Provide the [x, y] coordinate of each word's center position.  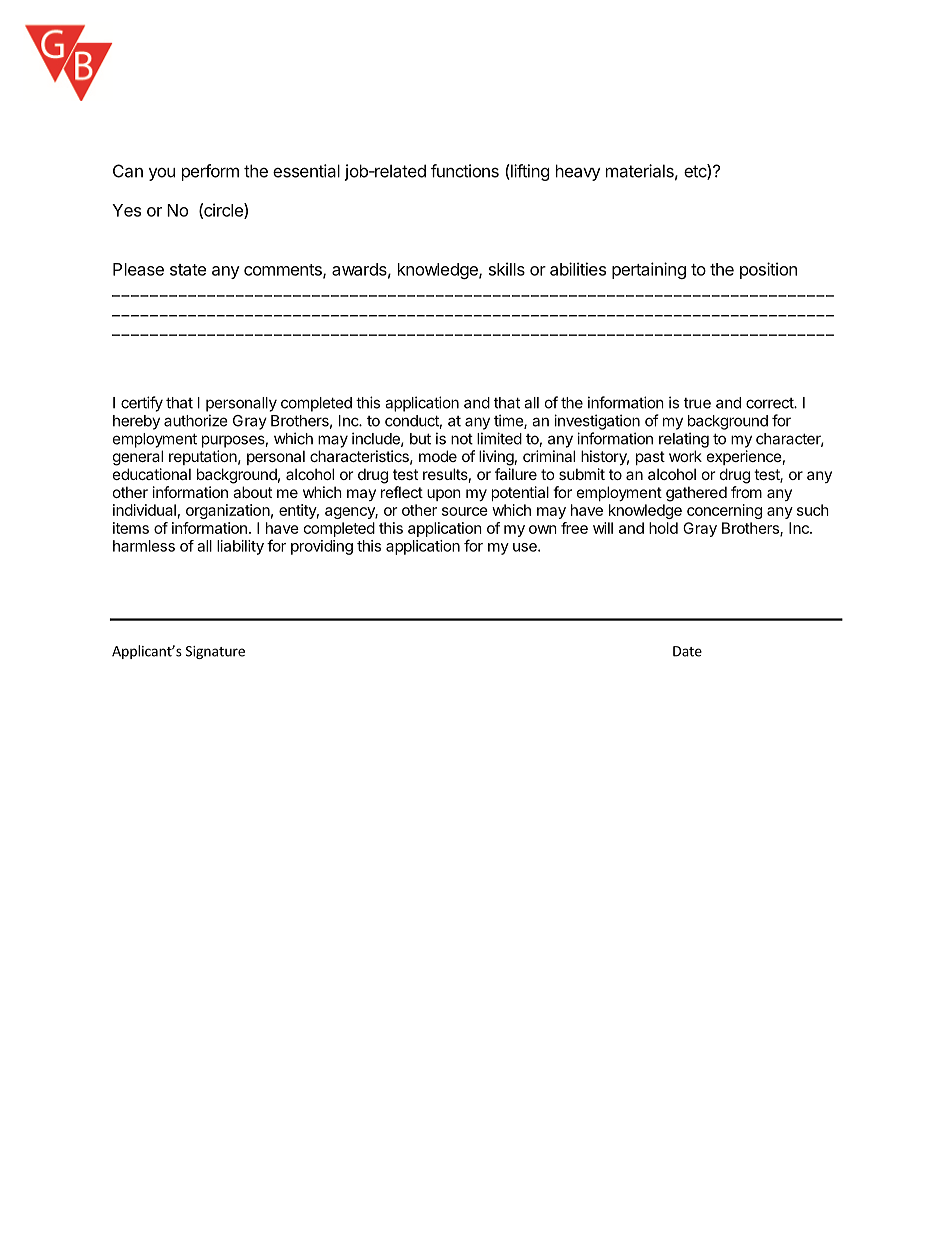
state [188, 270]
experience [744, 457]
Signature [215, 652]
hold [663, 528]
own [543, 529]
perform [210, 172]
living [496, 458]
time [509, 421]
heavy [578, 172]
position [768, 270]
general [138, 458]
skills [507, 269]
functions [465, 171]
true [697, 403]
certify [142, 404]
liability [240, 547]
